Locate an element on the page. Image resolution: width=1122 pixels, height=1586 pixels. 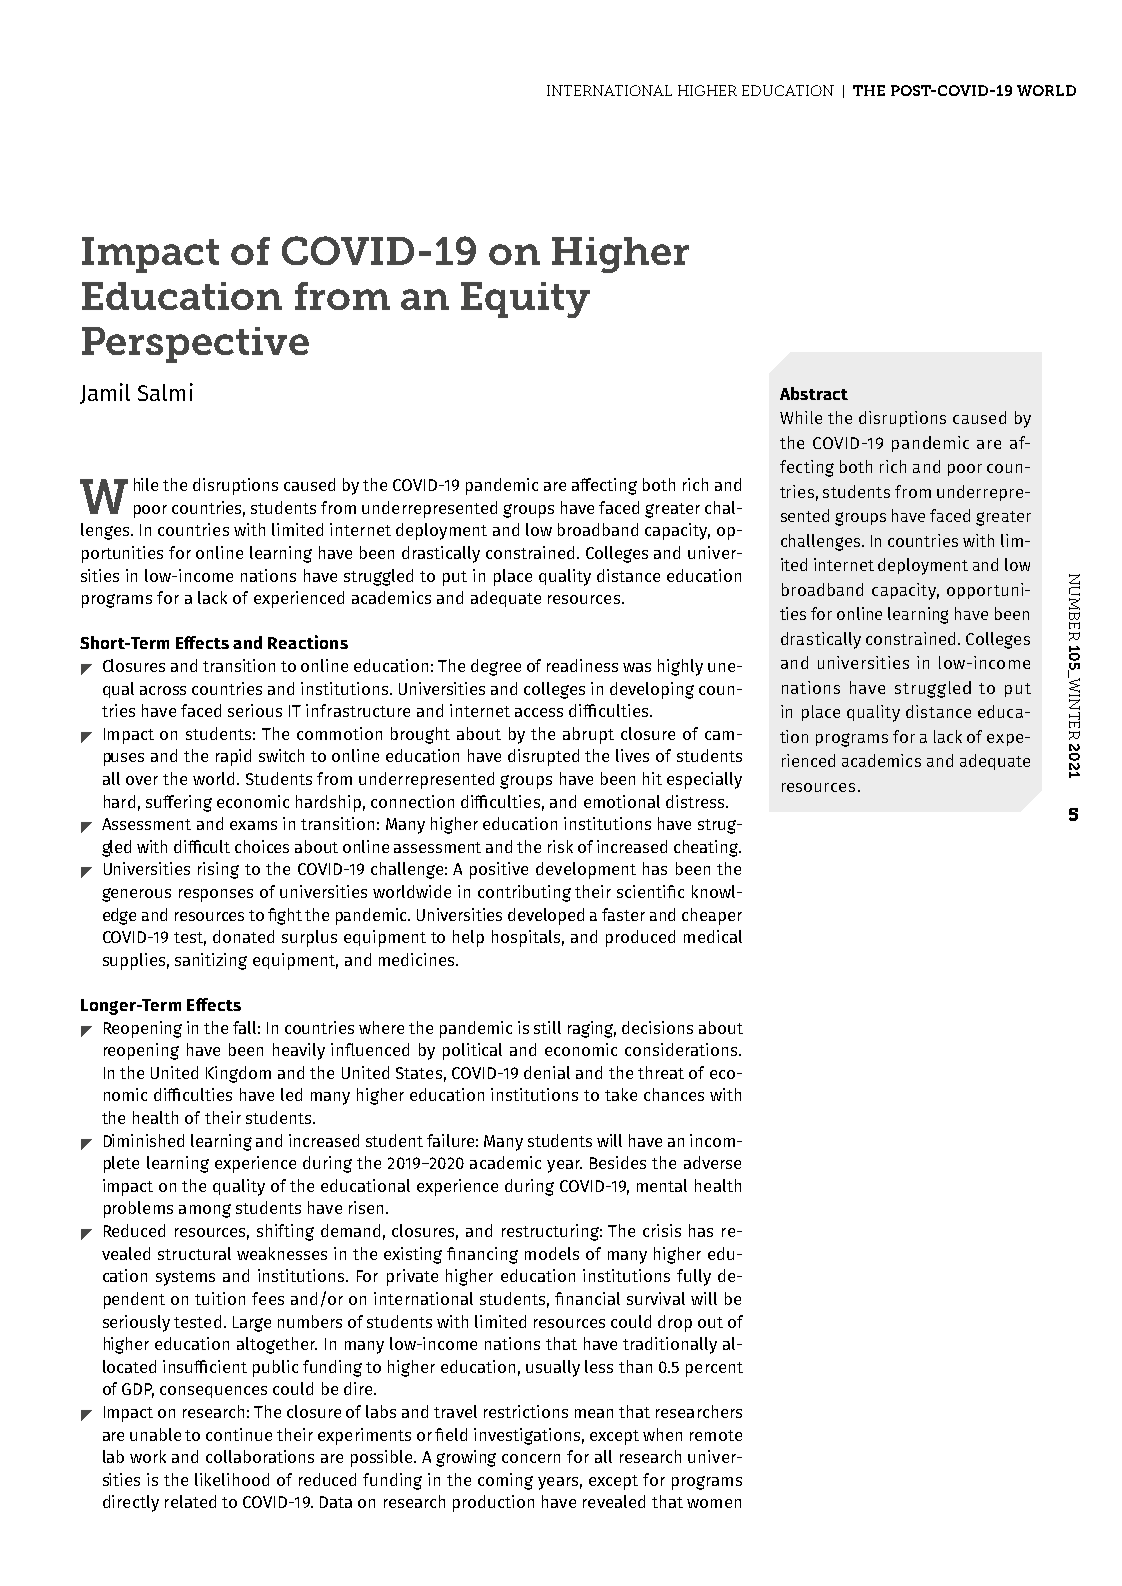
rapid is located at coordinates (233, 757).
